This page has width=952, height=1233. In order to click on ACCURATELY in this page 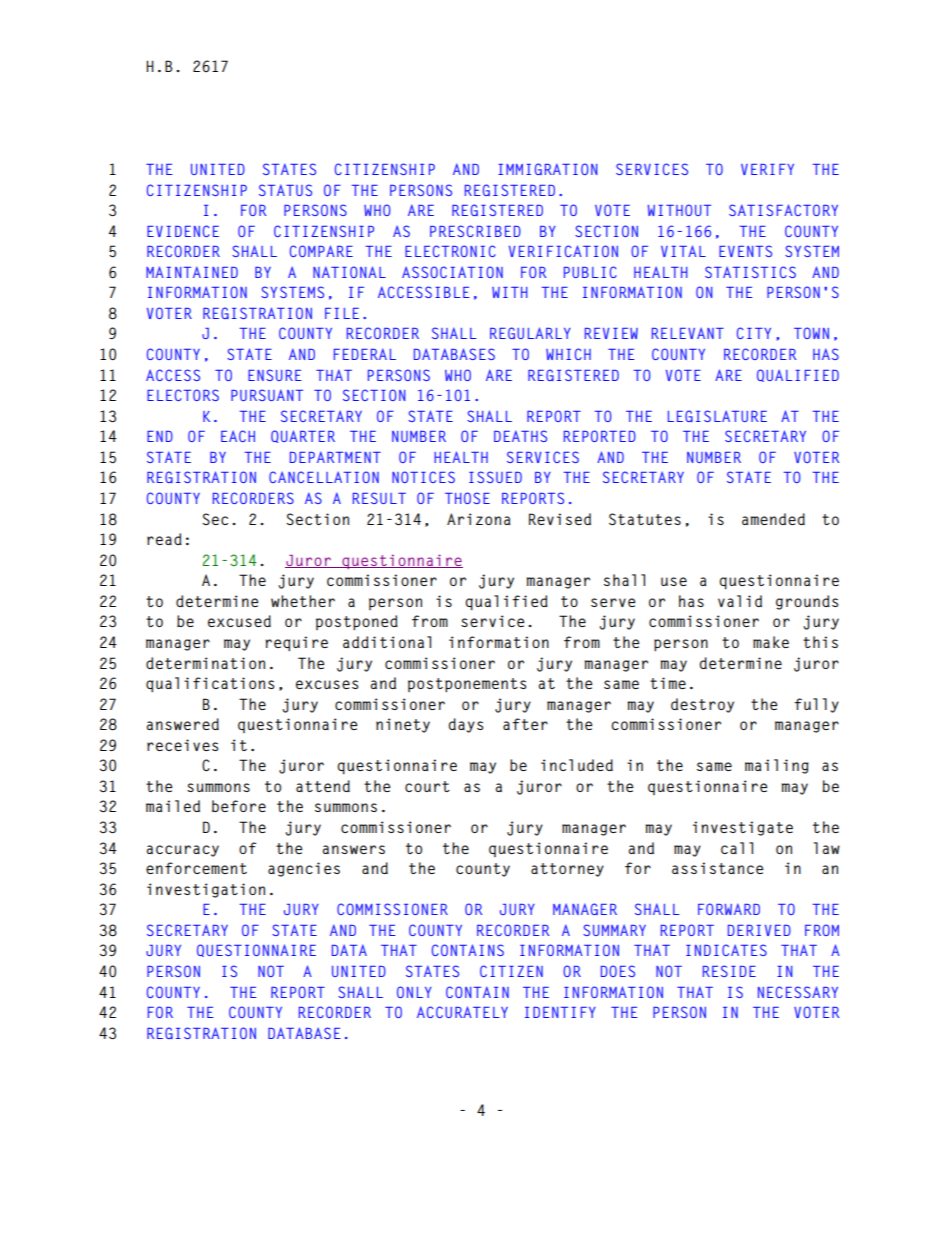, I will do `click(462, 1012)`.
